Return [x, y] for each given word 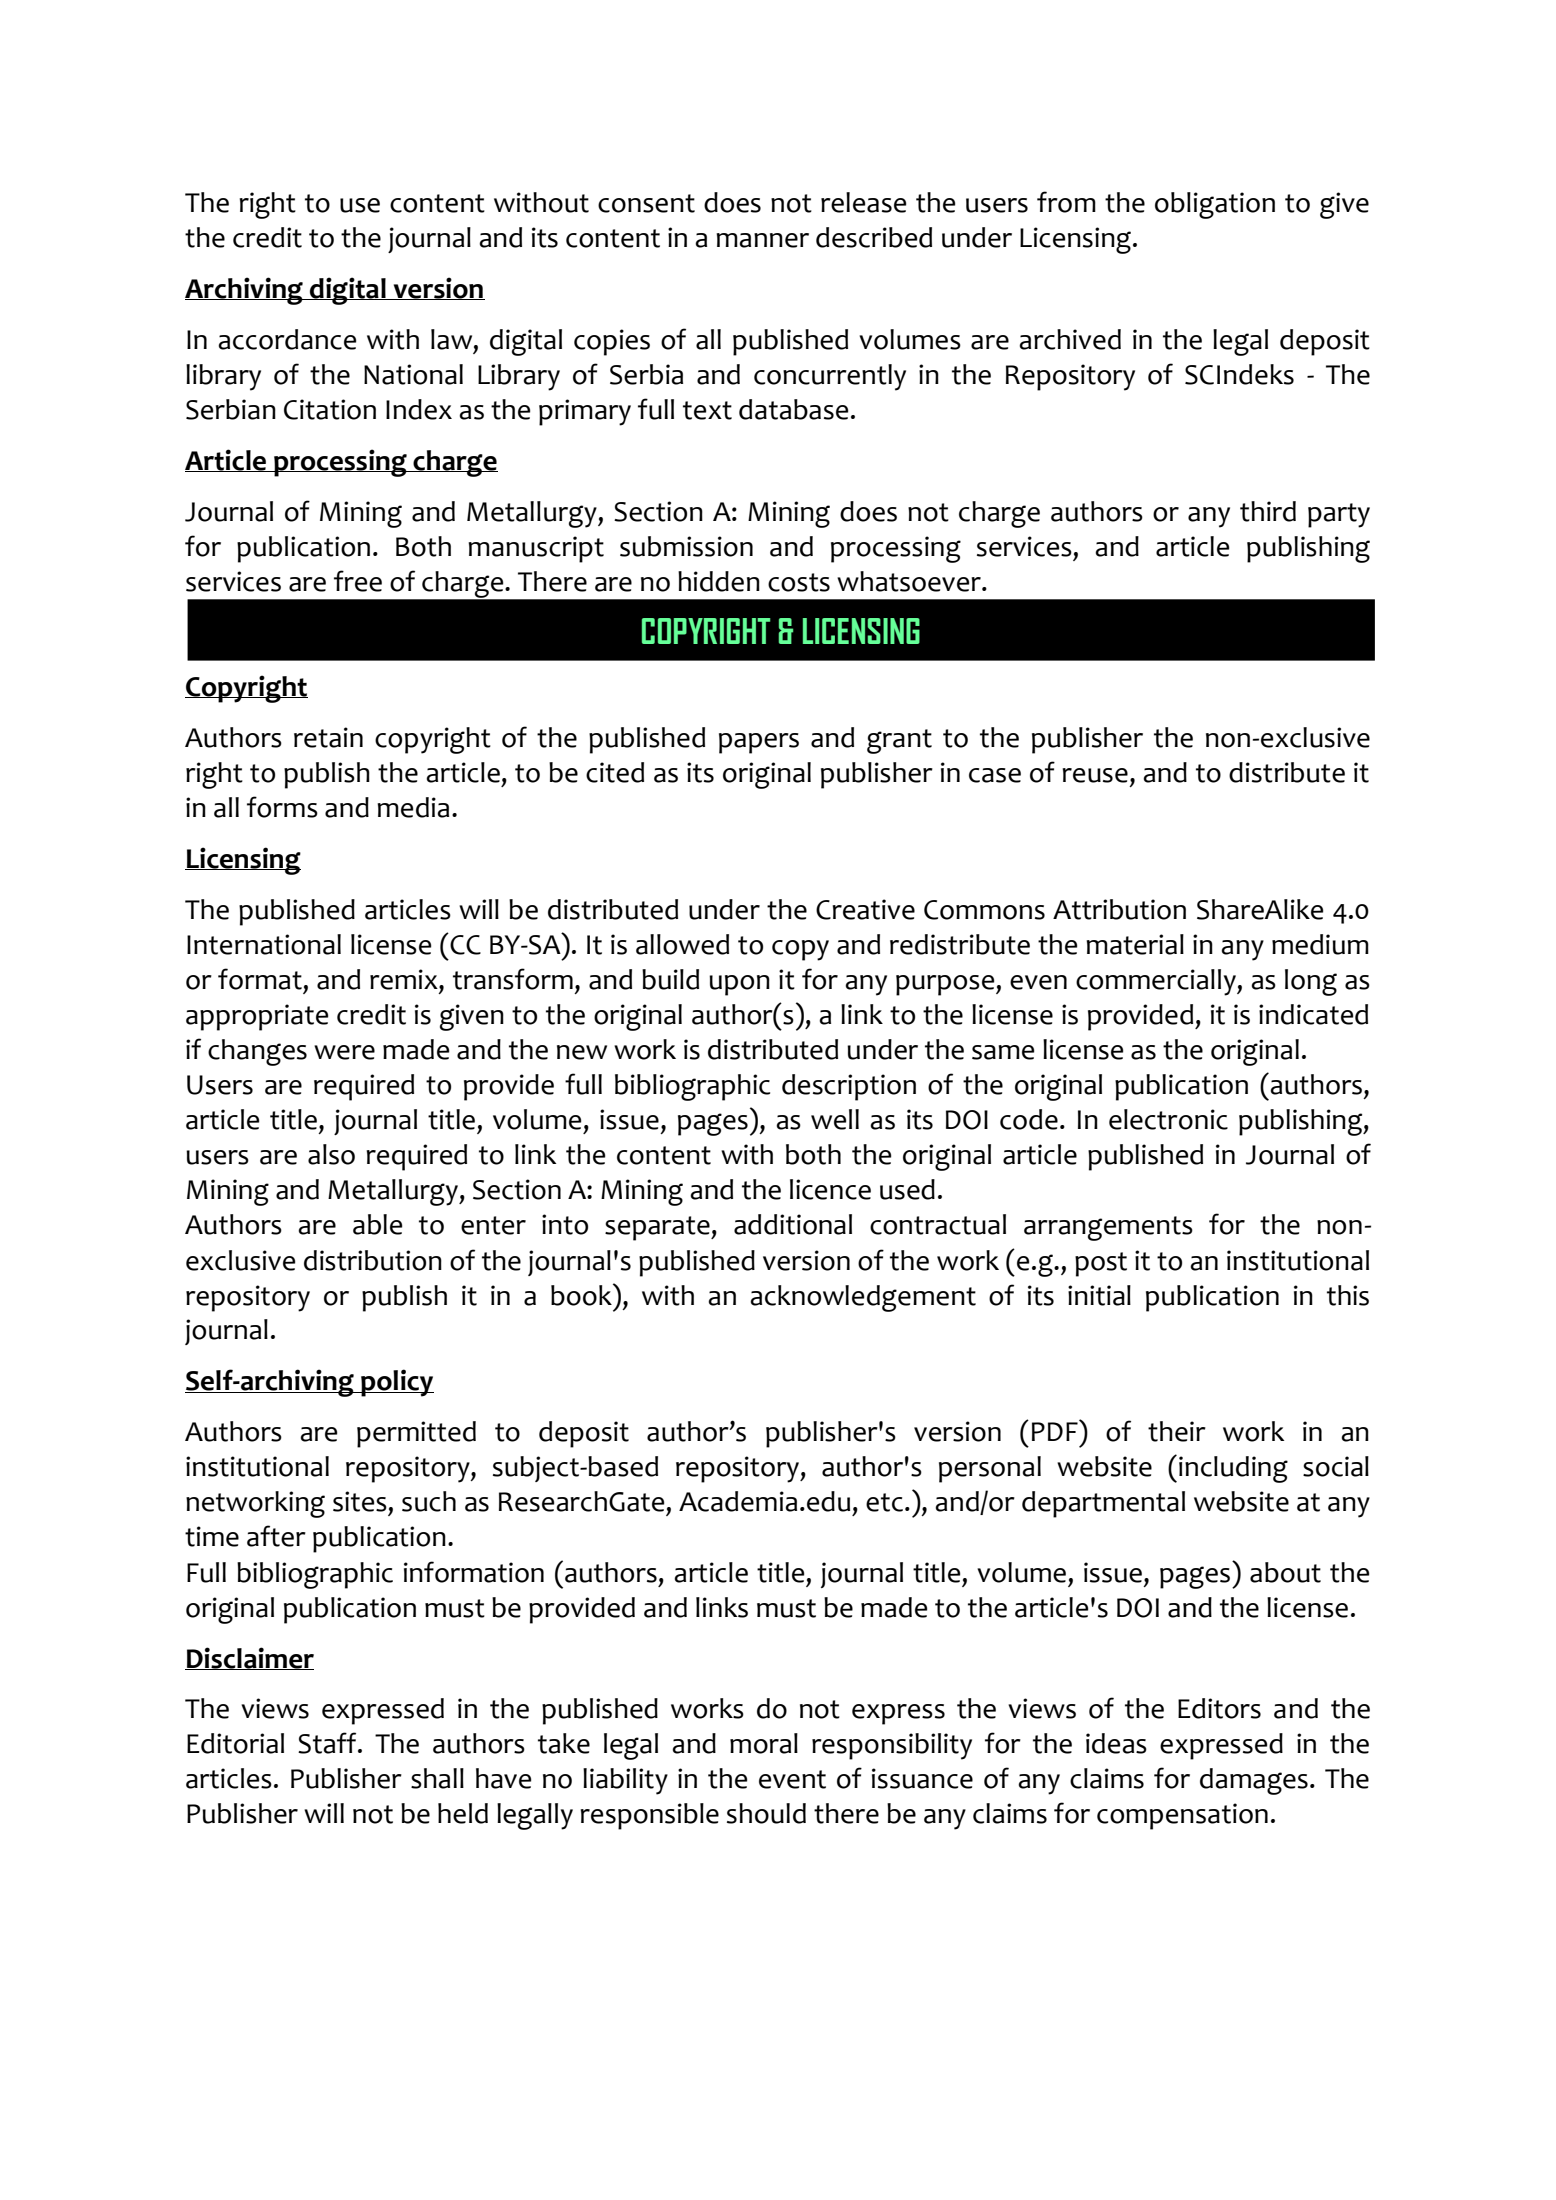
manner [762, 240]
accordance [287, 339]
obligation [1215, 205]
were [344, 1052]
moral [764, 1743]
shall [437, 1778]
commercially [1157, 982]
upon [739, 985]
